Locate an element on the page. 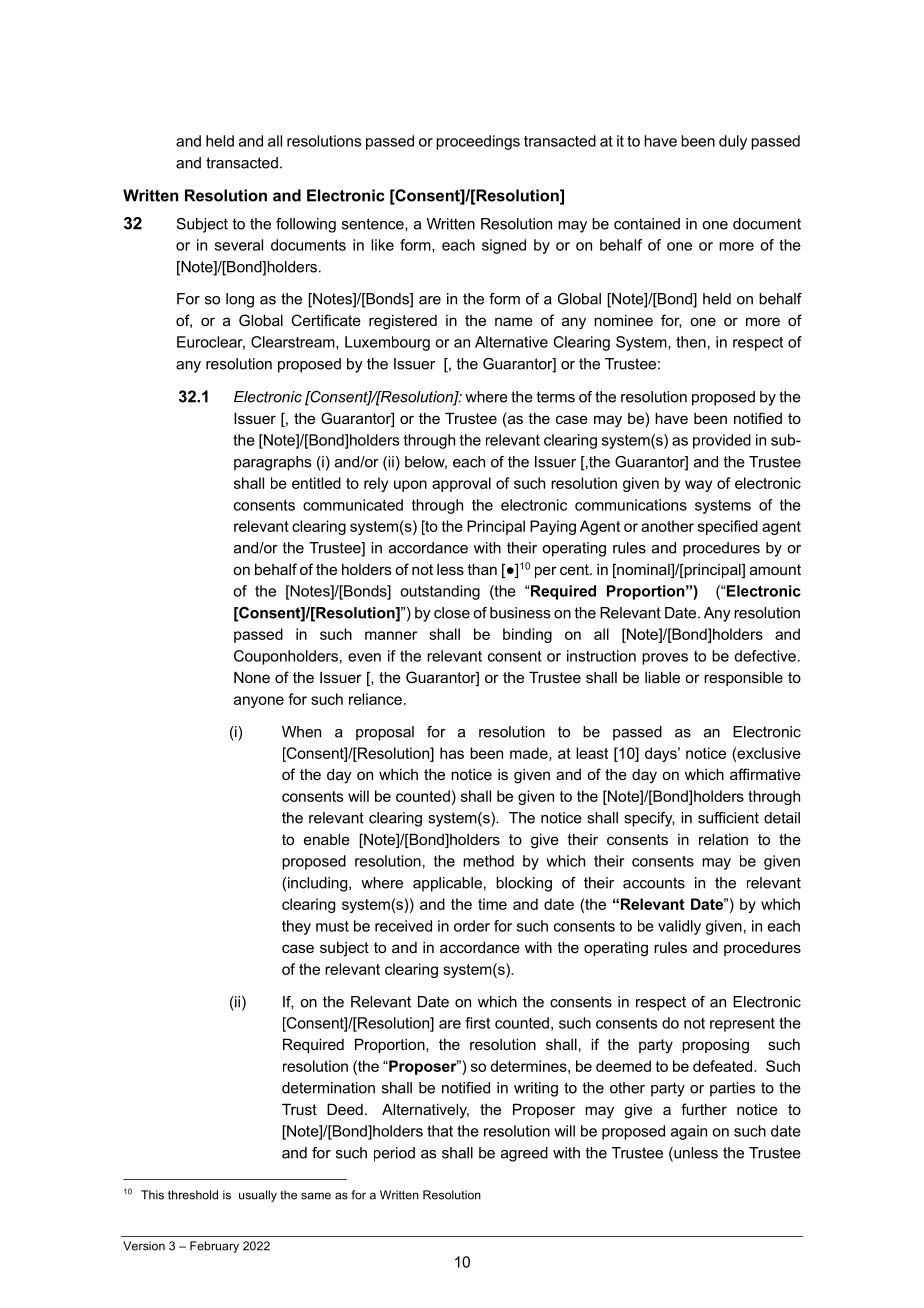 The height and width of the image is (1308, 924). again is located at coordinates (689, 1132).
